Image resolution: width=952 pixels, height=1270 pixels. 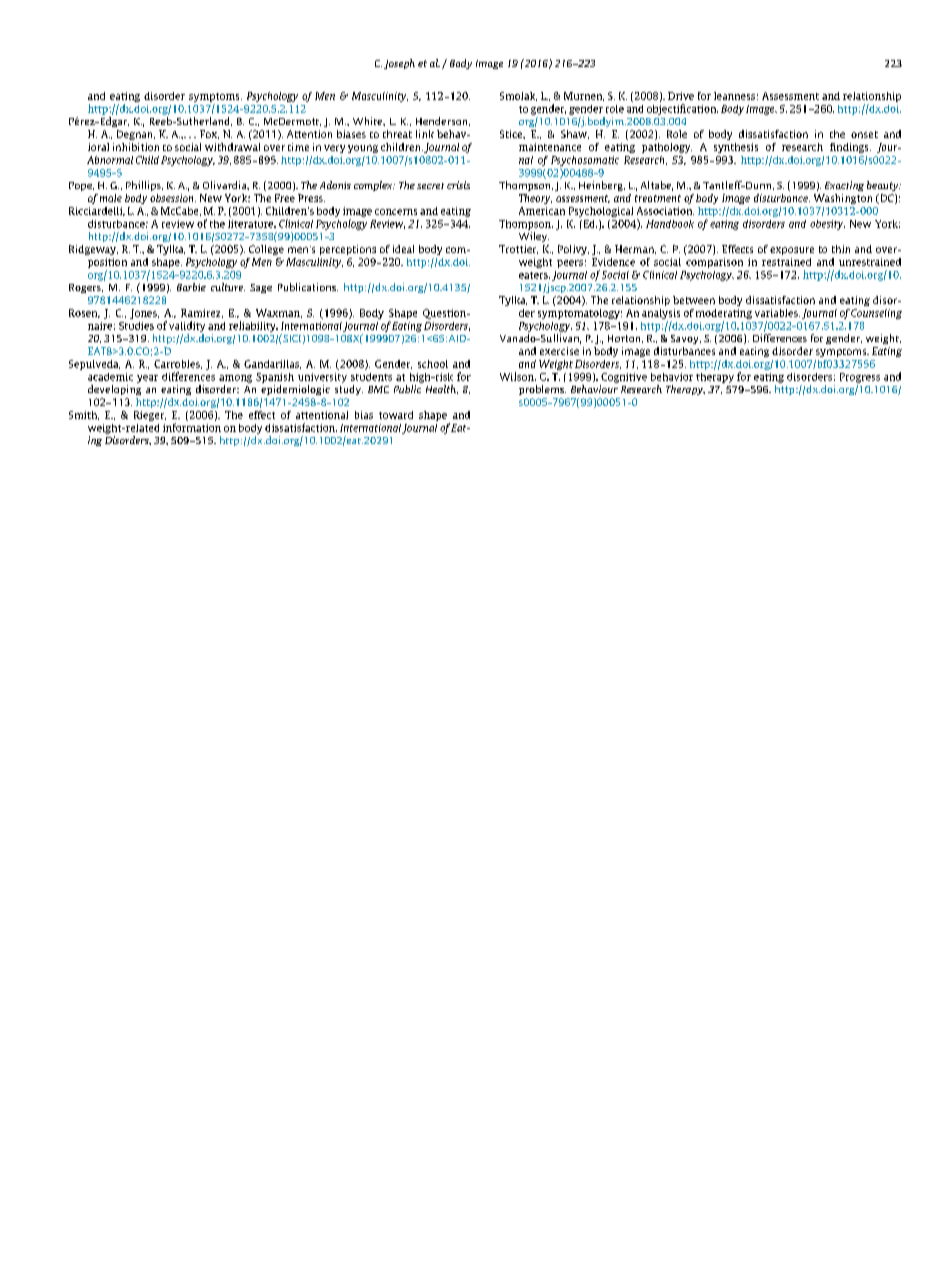 What do you see at coordinates (187, 326) in the screenshot?
I see `validity` at bounding box center [187, 326].
